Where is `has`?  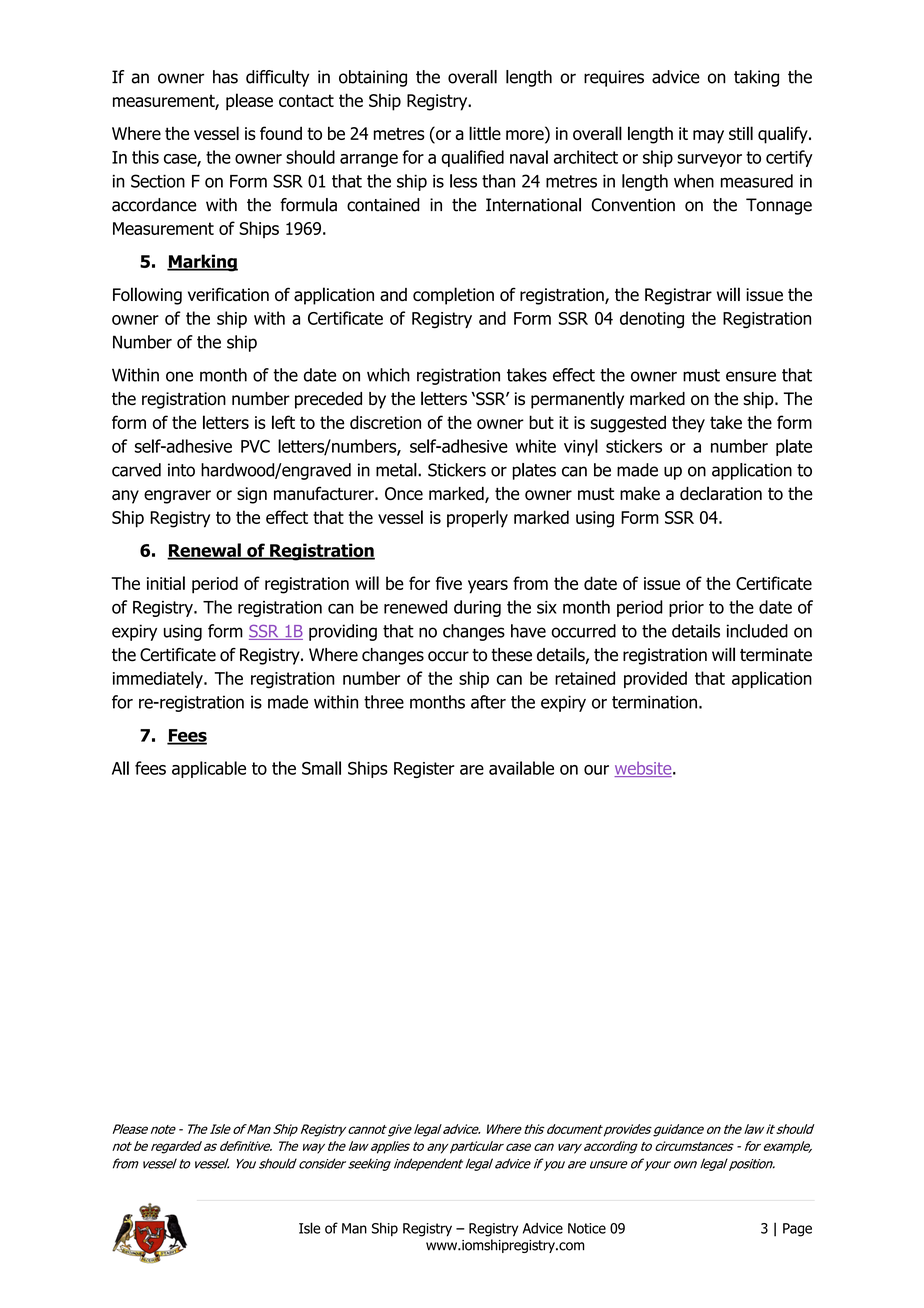 has is located at coordinates (225, 77).
